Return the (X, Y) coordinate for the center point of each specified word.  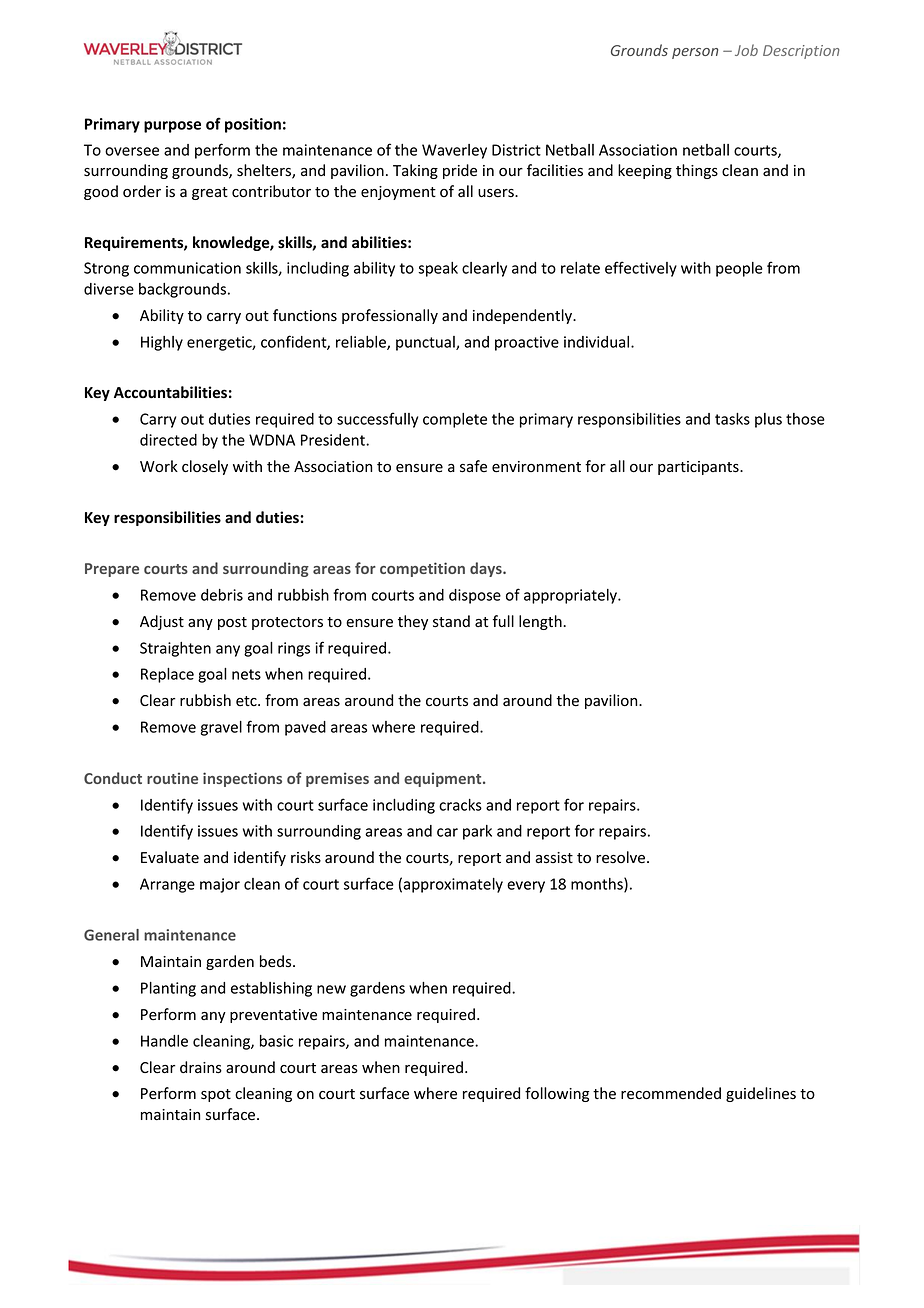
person (695, 53)
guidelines (761, 1094)
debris (222, 595)
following (557, 1094)
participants (699, 468)
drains (201, 1067)
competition (422, 569)
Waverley (454, 151)
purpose (172, 127)
